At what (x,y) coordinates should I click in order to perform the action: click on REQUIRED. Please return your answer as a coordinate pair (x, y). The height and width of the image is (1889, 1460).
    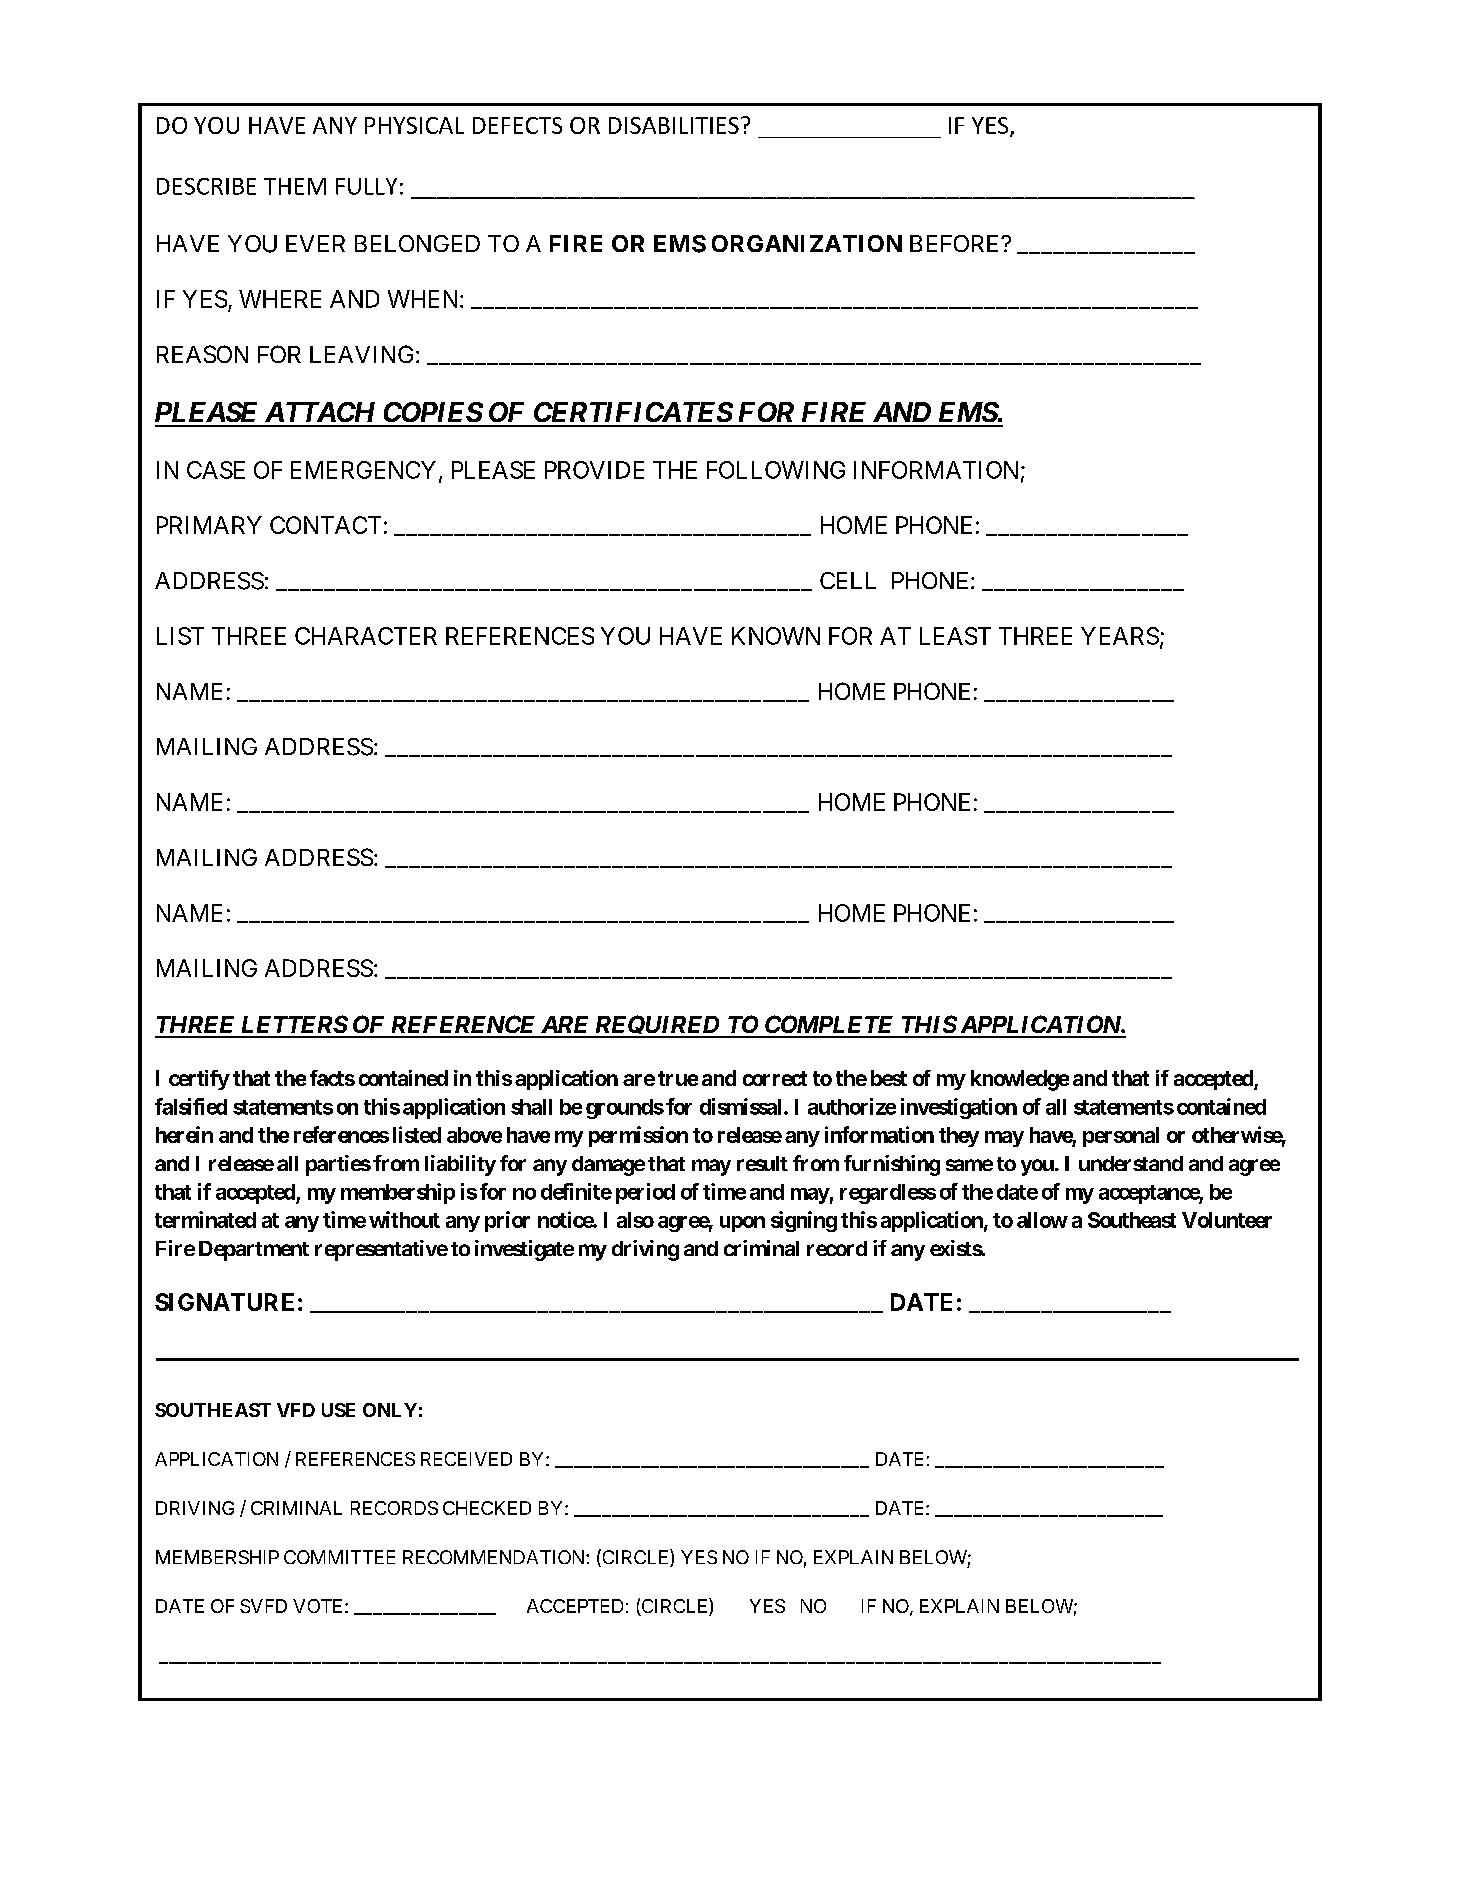
    Looking at the image, I should click on (656, 1026).
